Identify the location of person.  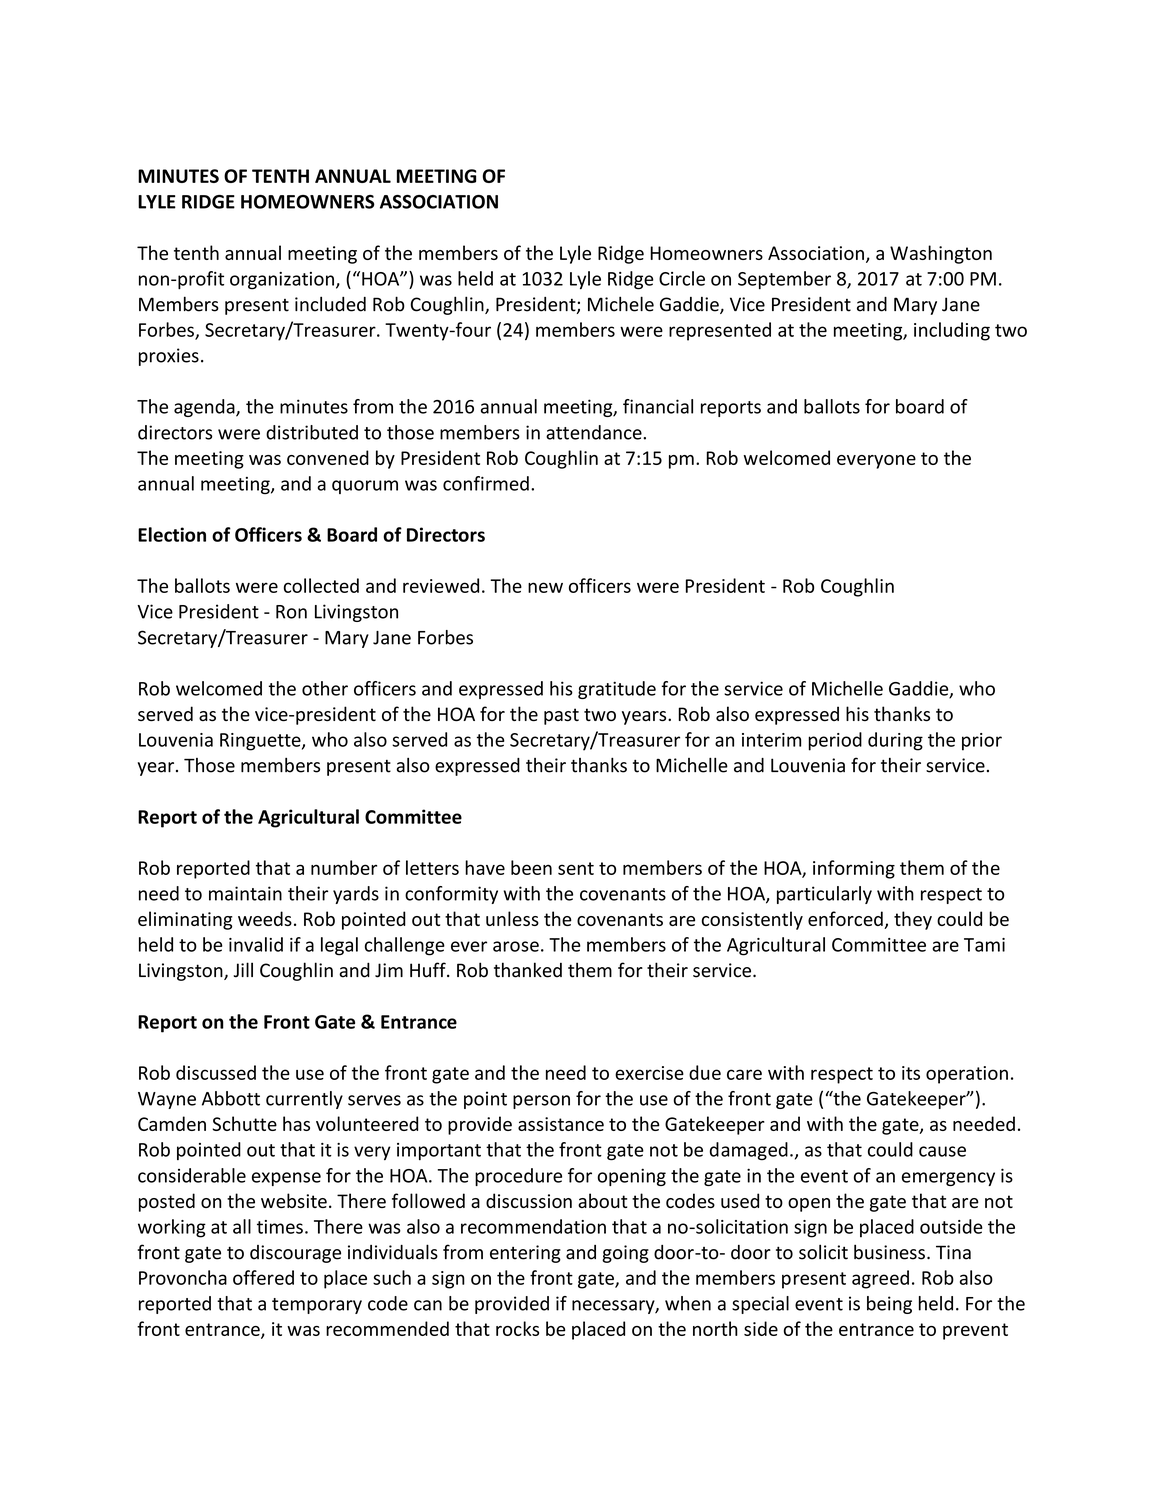
(541, 1102).
